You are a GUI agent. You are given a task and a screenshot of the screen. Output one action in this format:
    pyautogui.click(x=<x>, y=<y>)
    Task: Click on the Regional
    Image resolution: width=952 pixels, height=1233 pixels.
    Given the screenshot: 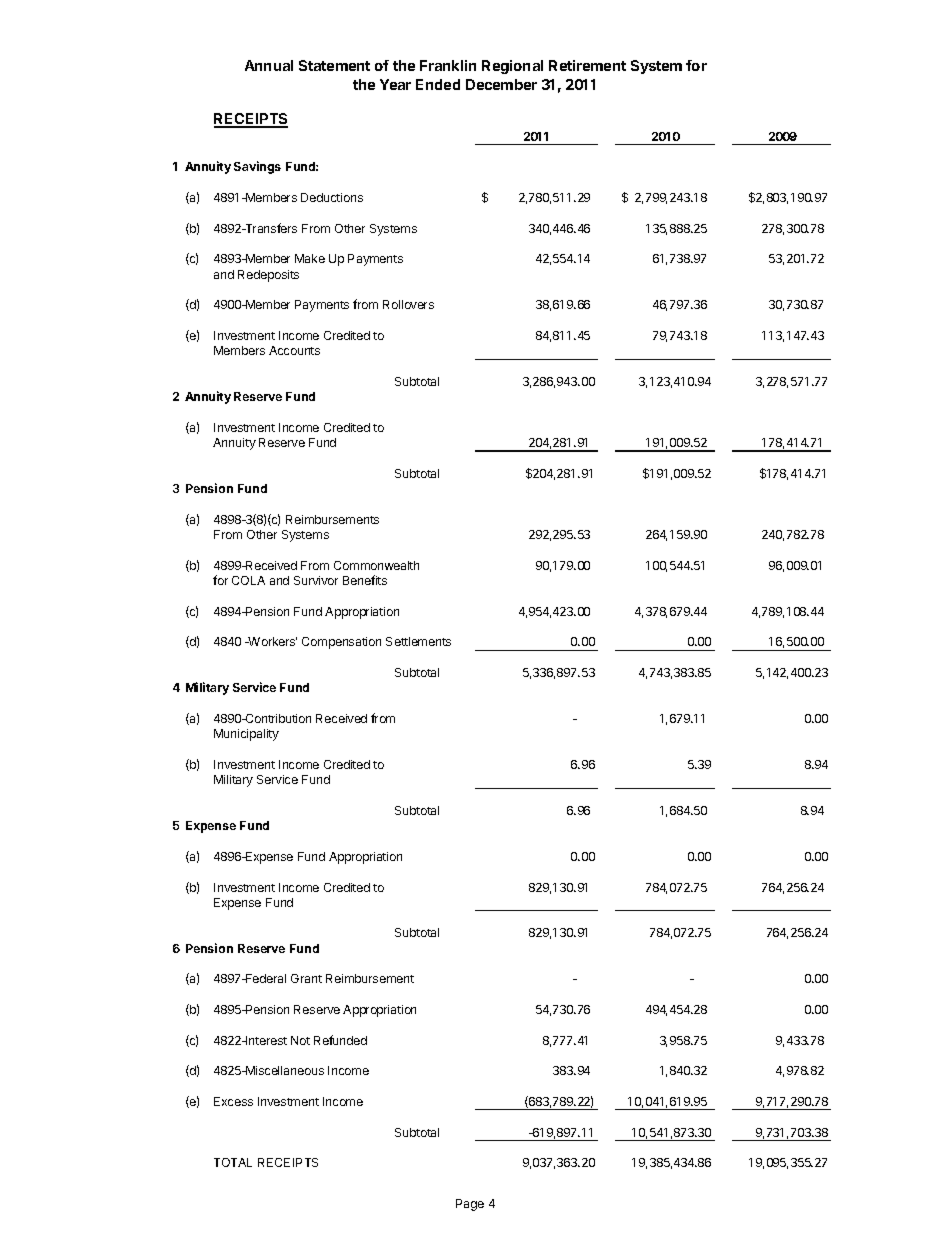 What is the action you would take?
    pyautogui.click(x=512, y=67)
